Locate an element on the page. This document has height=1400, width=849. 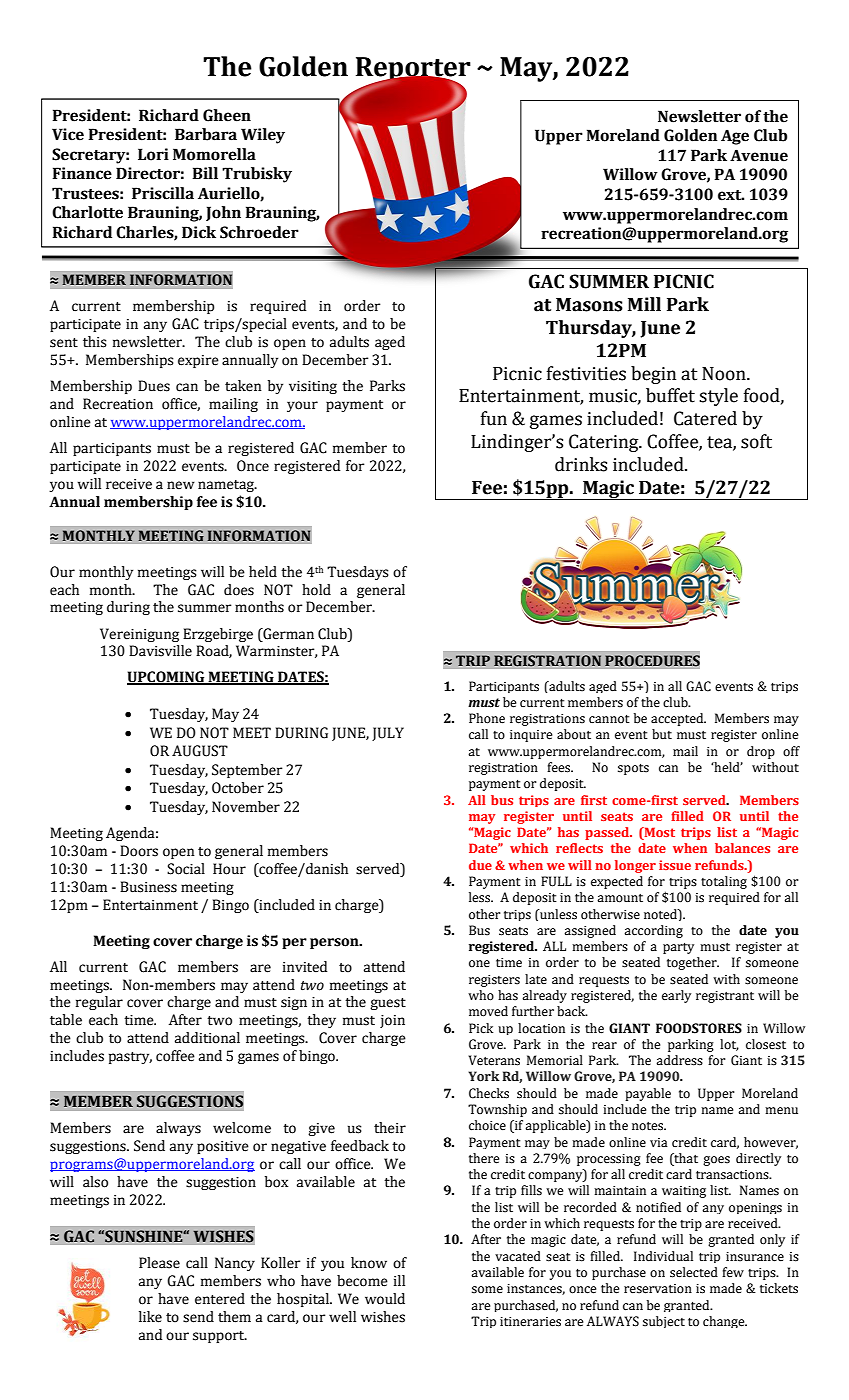
Catered is located at coordinates (705, 418).
